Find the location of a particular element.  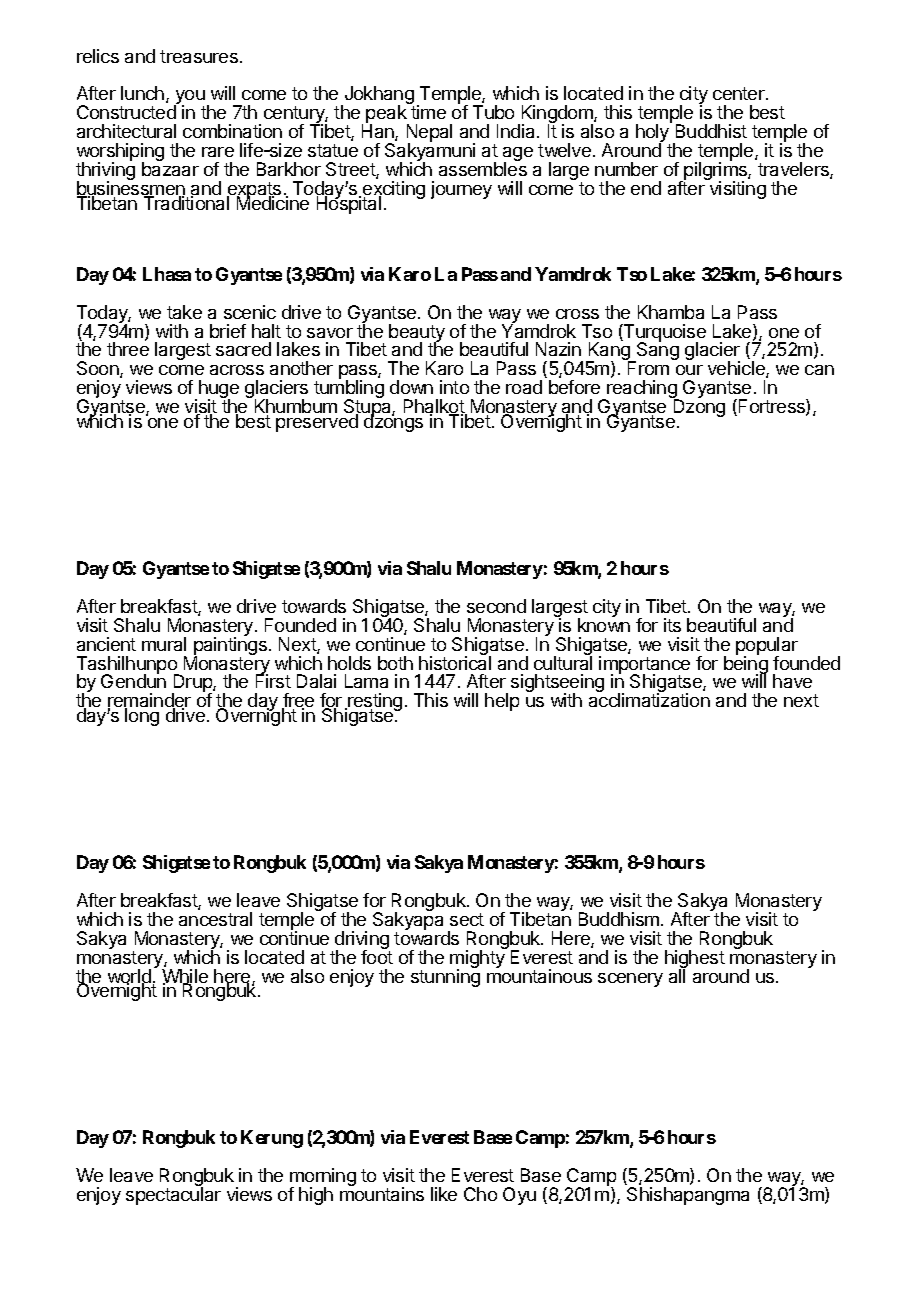

long is located at coordinates (142, 717).
